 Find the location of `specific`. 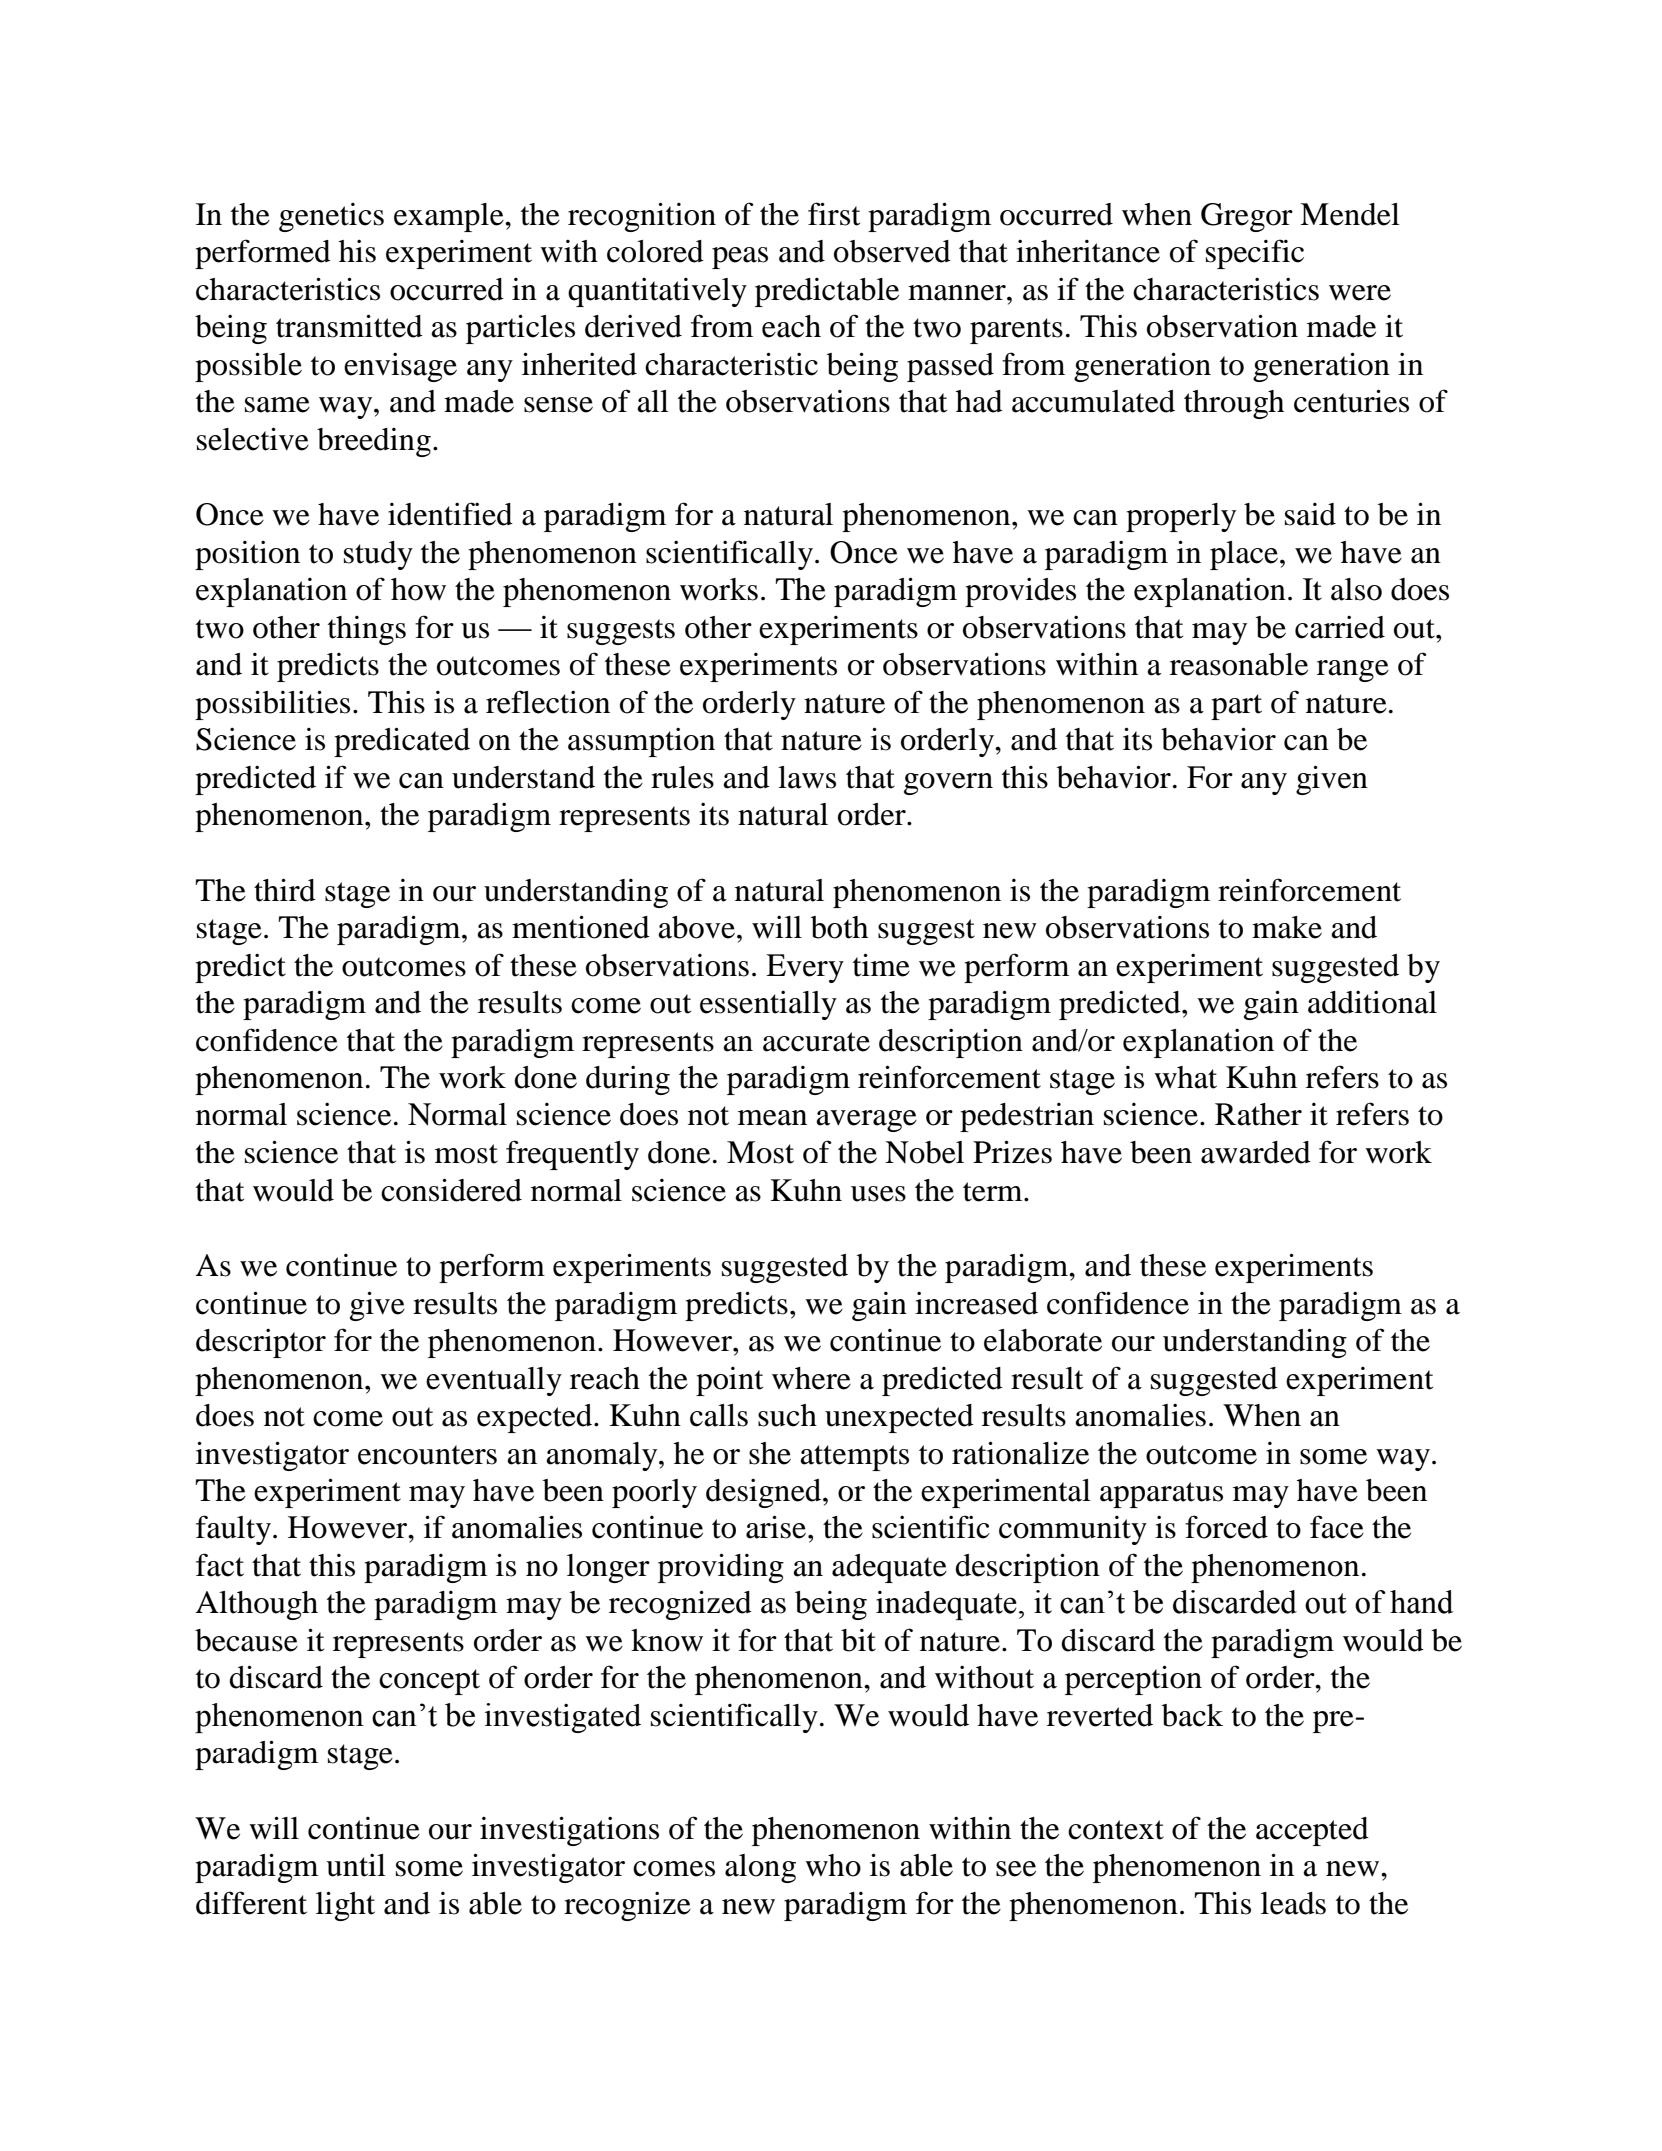

specific is located at coordinates (1255, 254).
